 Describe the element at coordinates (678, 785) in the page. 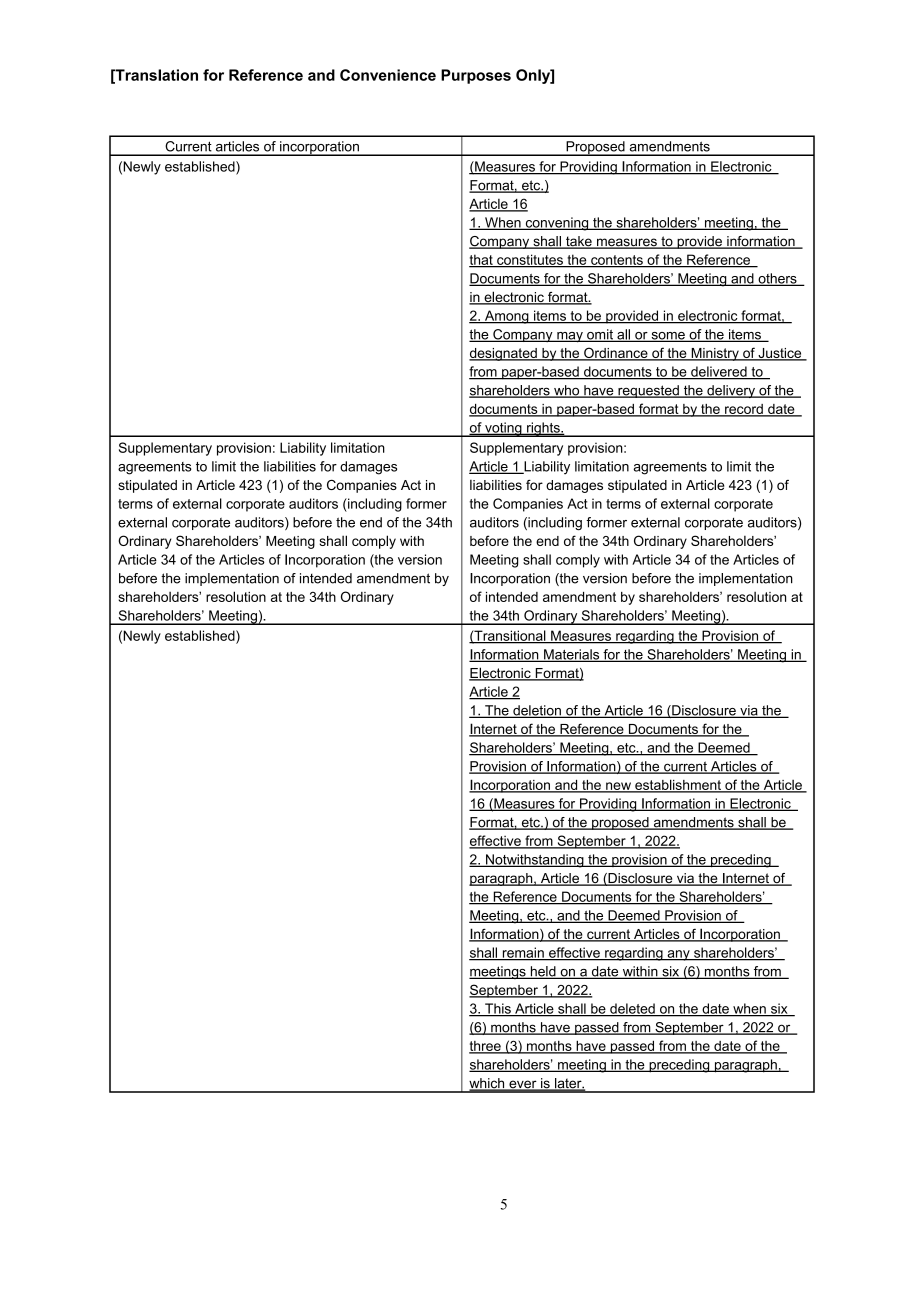

I see `establishment` at that location.
